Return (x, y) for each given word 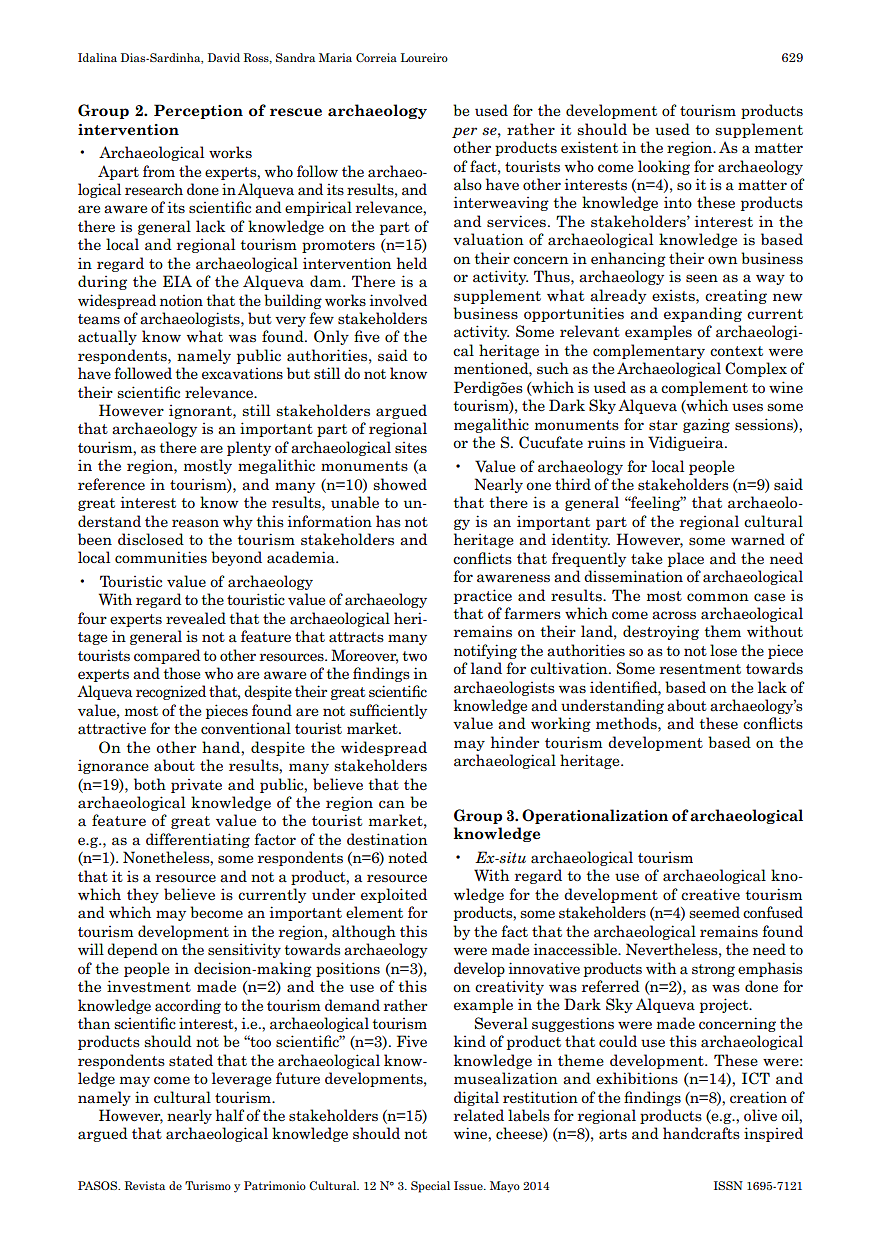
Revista (145, 1185)
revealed (196, 618)
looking (664, 167)
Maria (335, 57)
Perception (198, 111)
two (414, 656)
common (718, 597)
